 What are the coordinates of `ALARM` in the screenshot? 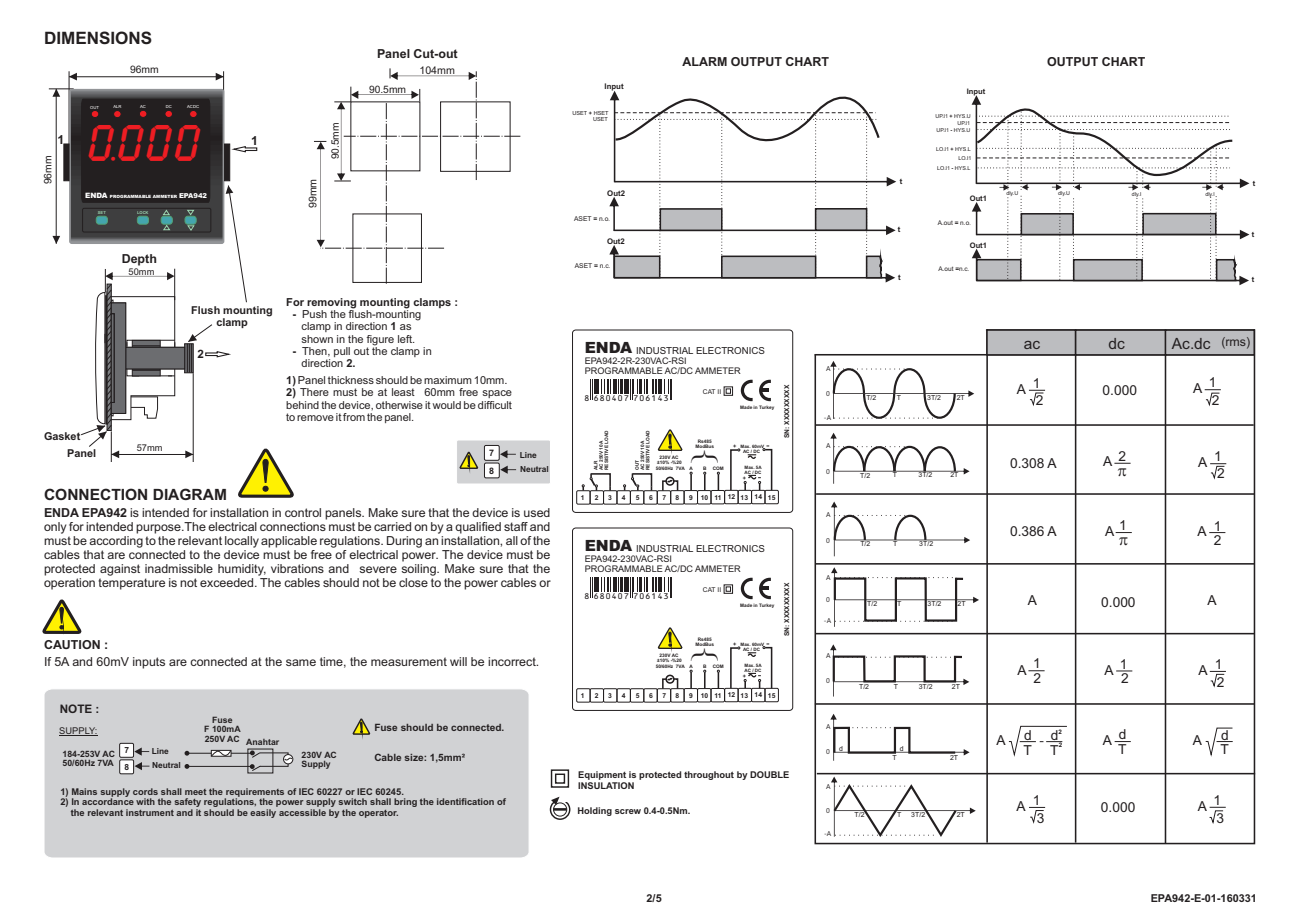 It's located at (704, 61).
